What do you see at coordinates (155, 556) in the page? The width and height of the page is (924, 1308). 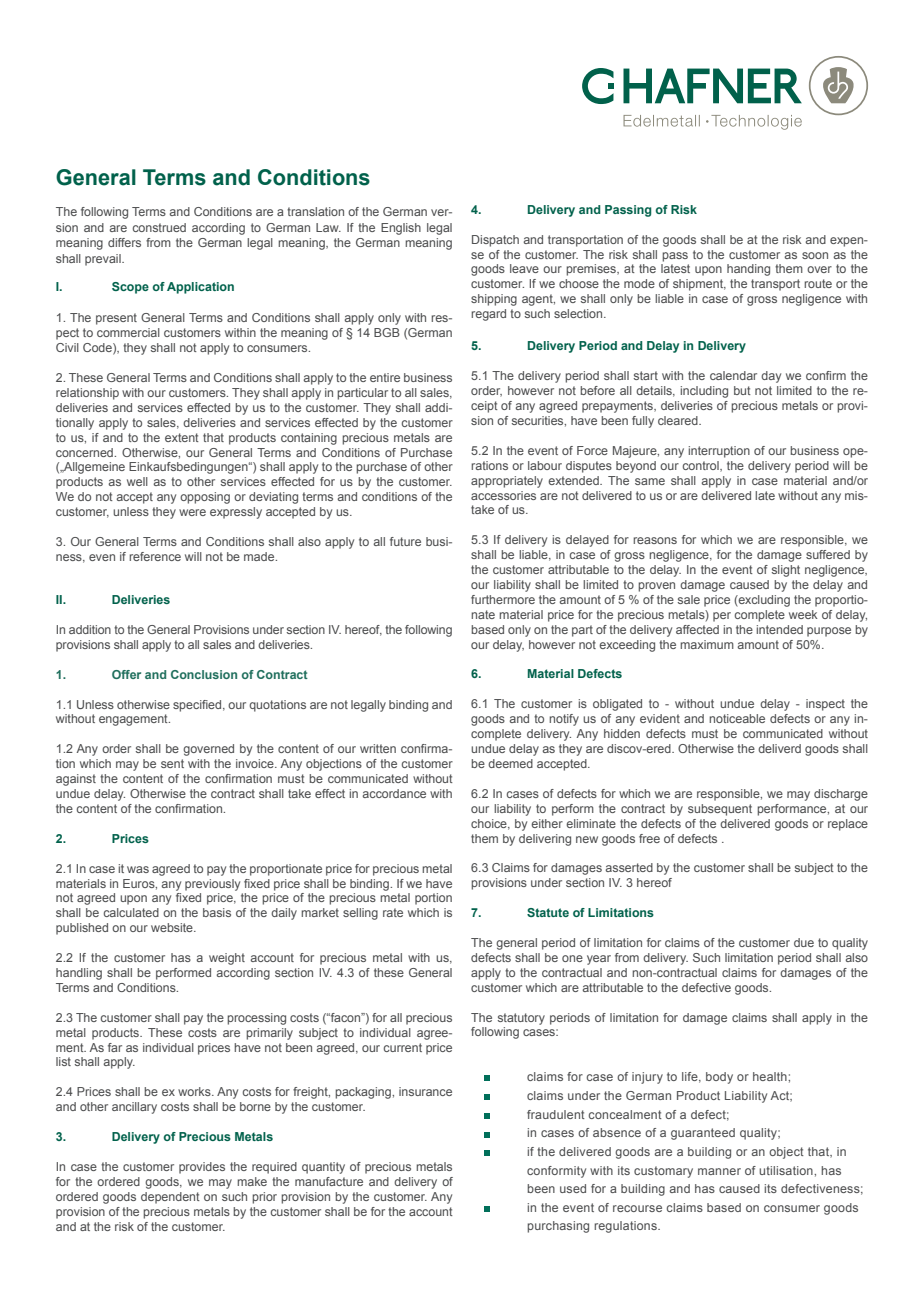 I see `reference` at bounding box center [155, 556].
